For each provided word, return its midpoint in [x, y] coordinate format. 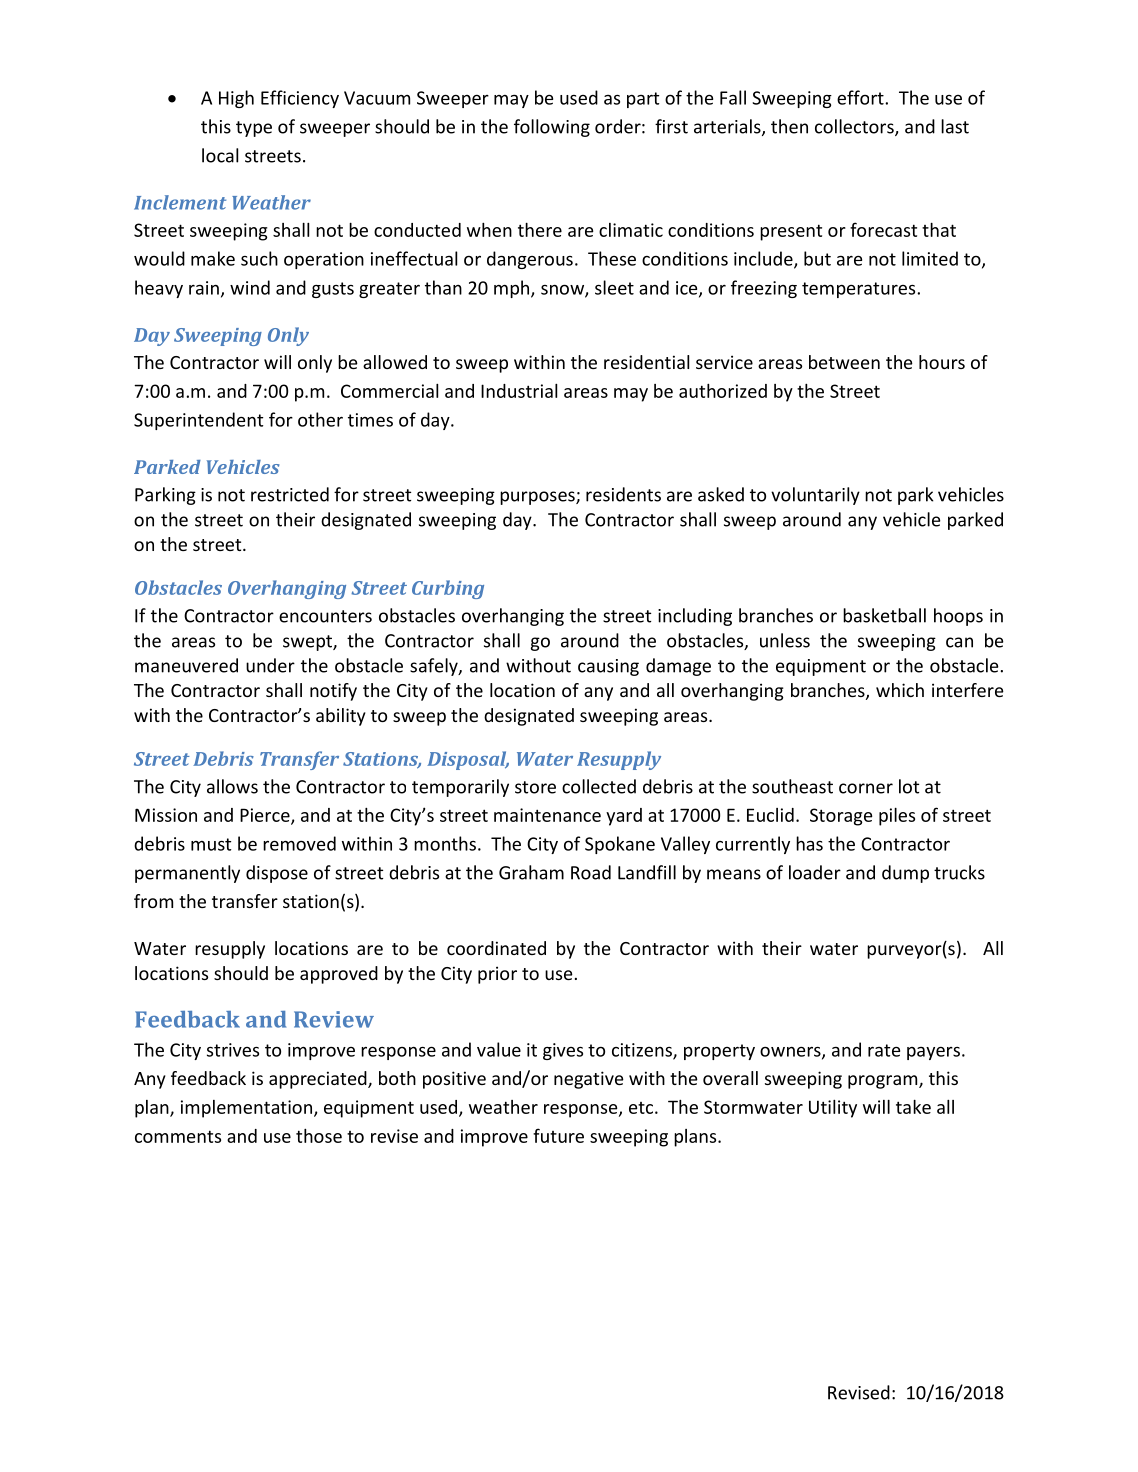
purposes [538, 498]
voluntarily [815, 496]
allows [232, 786]
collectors [855, 127]
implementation [248, 1109]
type [254, 129]
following [552, 128]
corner [866, 788]
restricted [290, 494]
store [535, 787]
